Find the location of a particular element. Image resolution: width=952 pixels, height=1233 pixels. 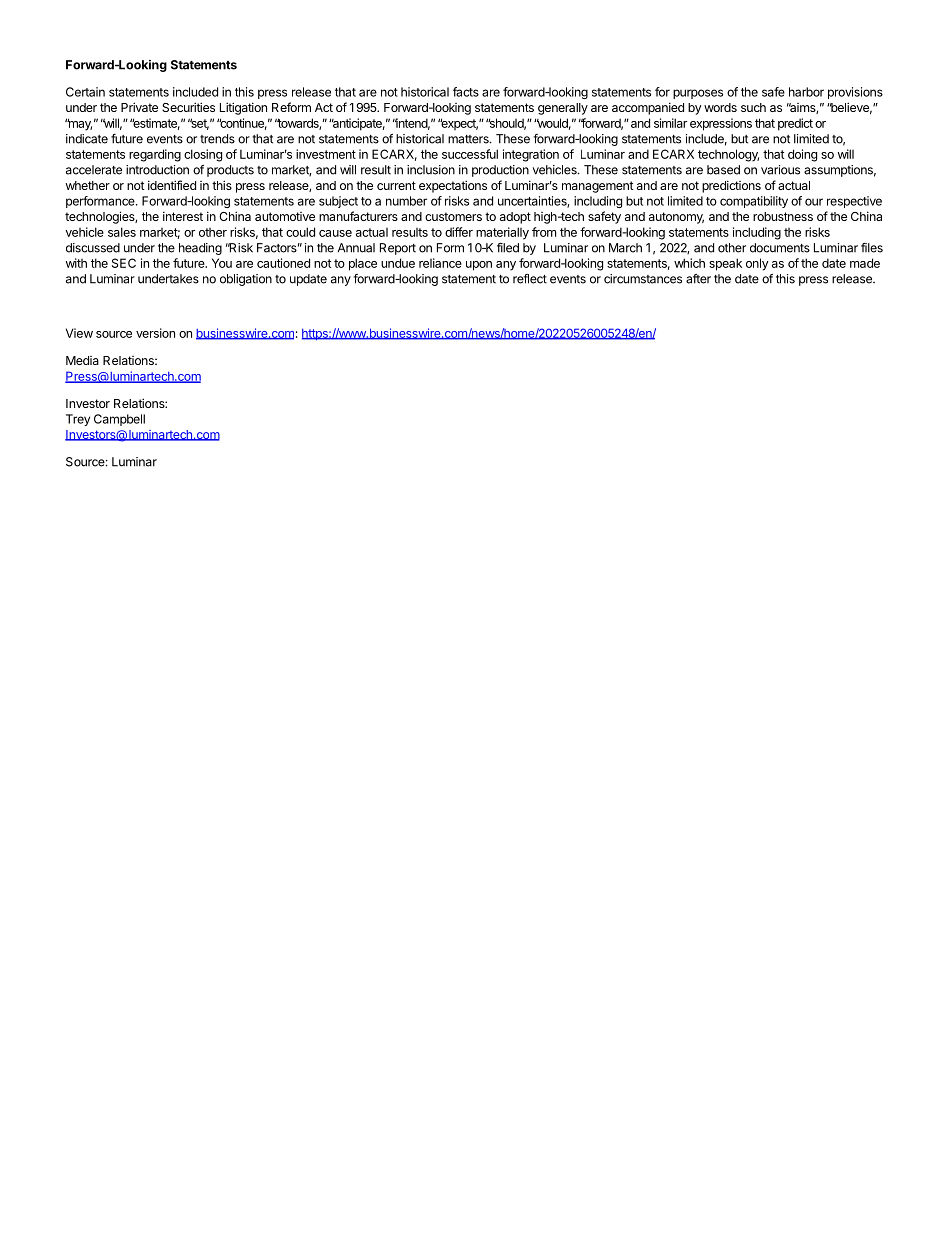

Securities is located at coordinates (188, 107).
